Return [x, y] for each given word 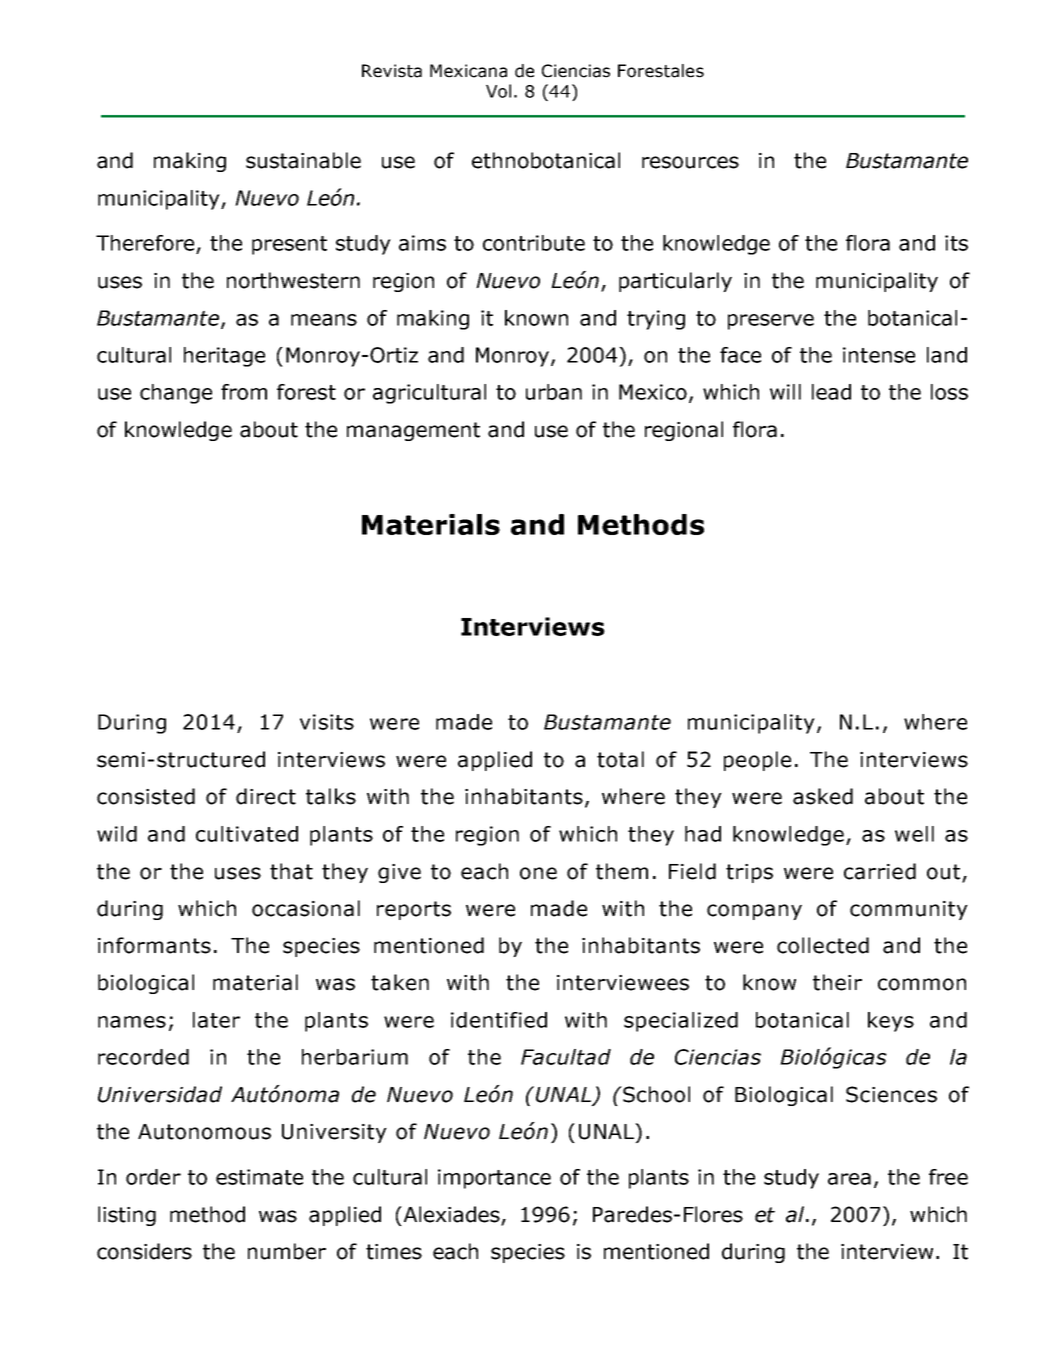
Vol [498, 91]
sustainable [303, 160]
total [620, 759]
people [757, 761]
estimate [259, 1177]
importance [494, 1179]
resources [690, 162]
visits [327, 722]
